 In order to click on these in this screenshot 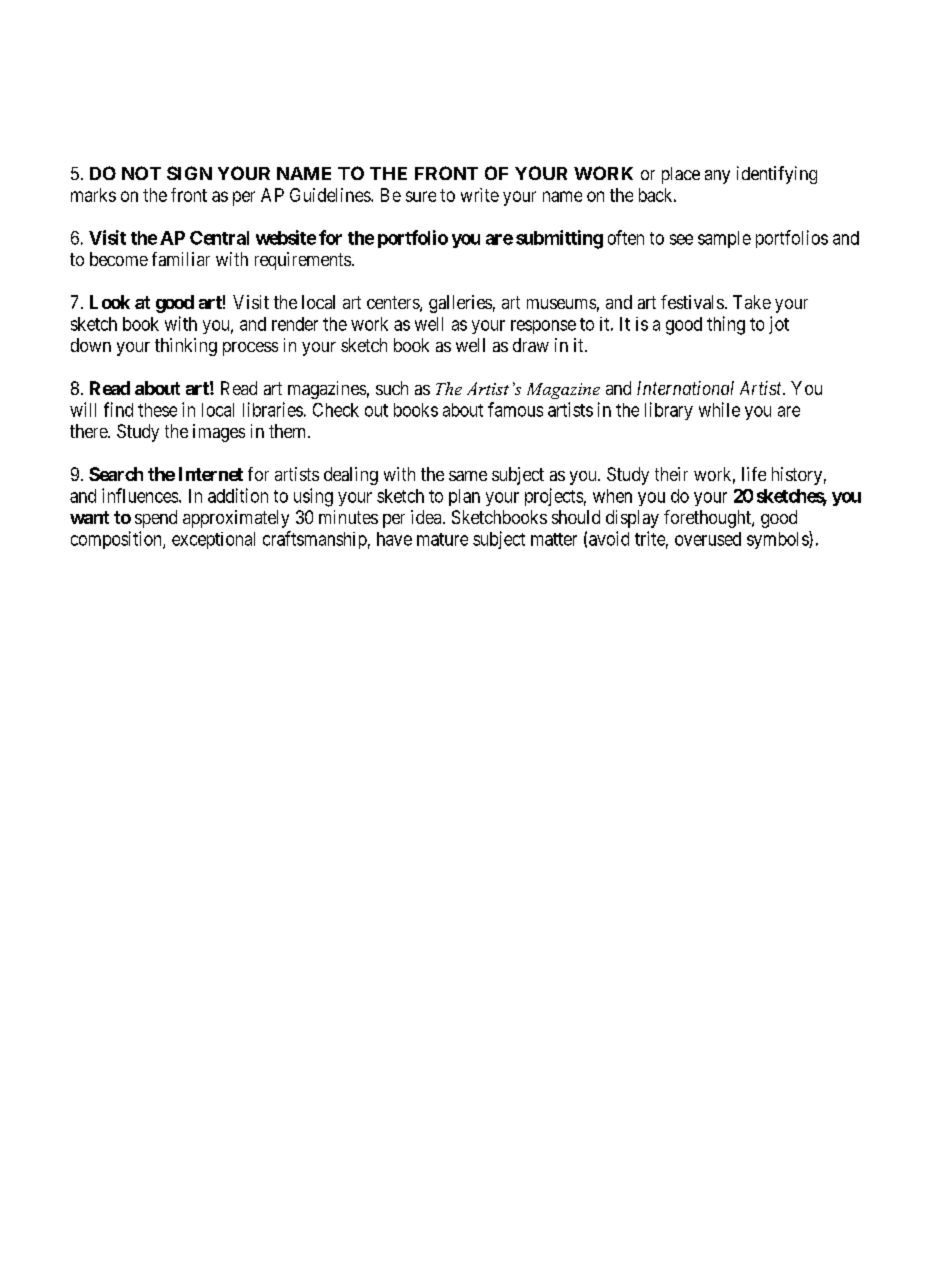, I will do `click(157, 410)`.
